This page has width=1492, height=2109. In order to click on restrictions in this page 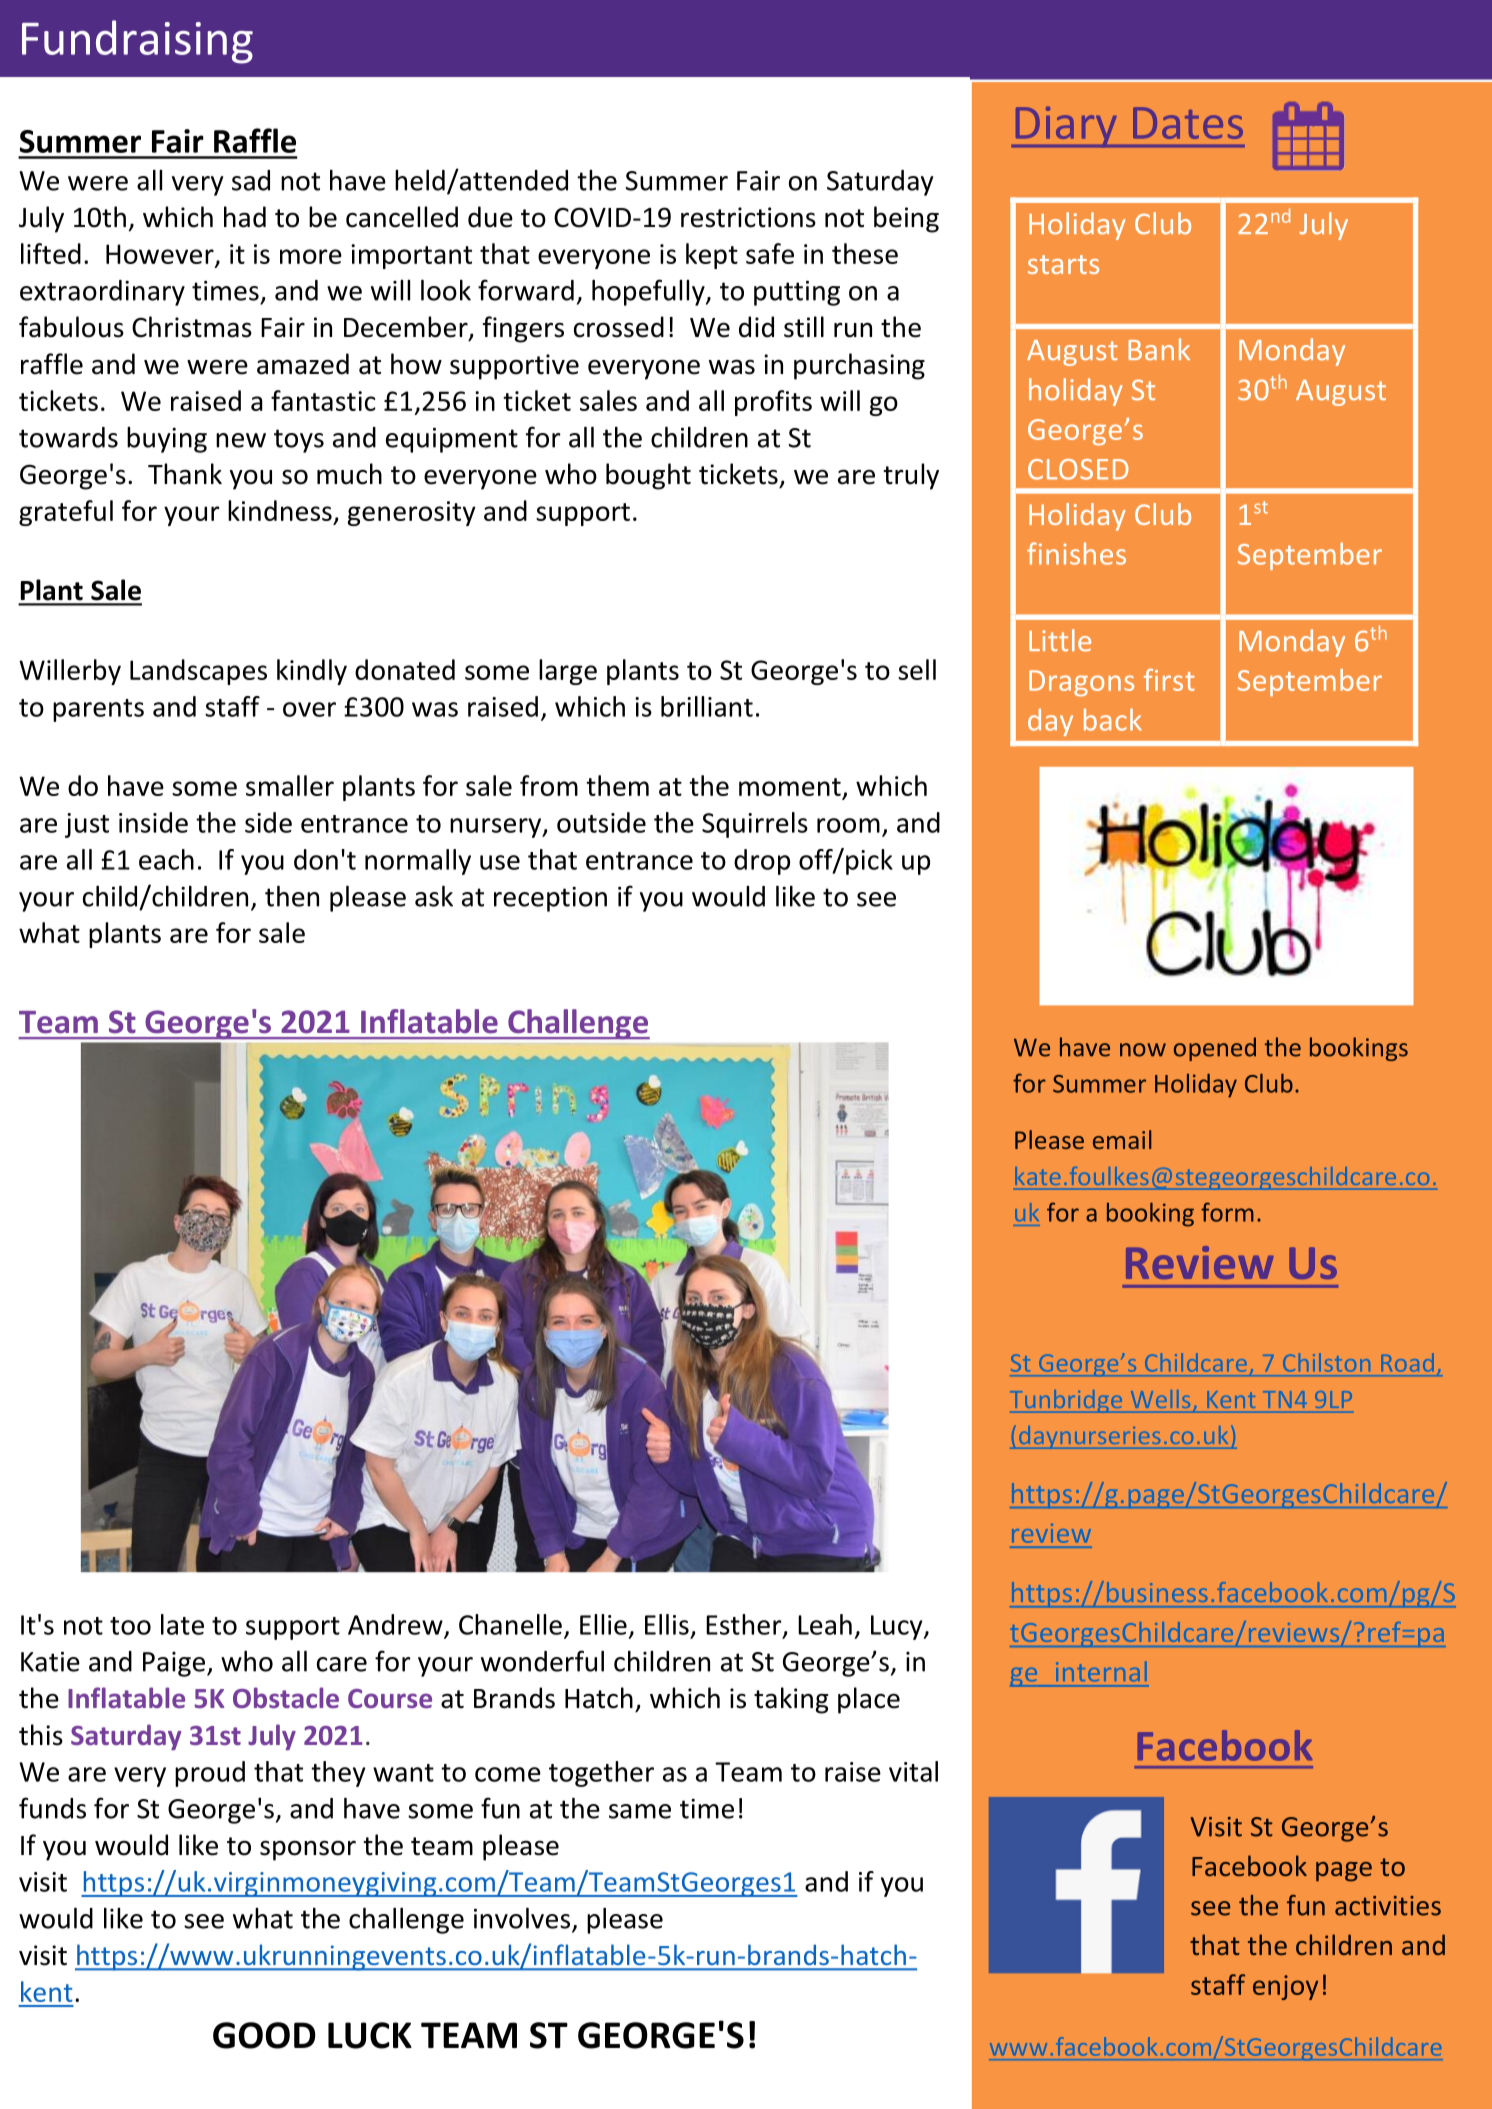, I will do `click(748, 217)`.
